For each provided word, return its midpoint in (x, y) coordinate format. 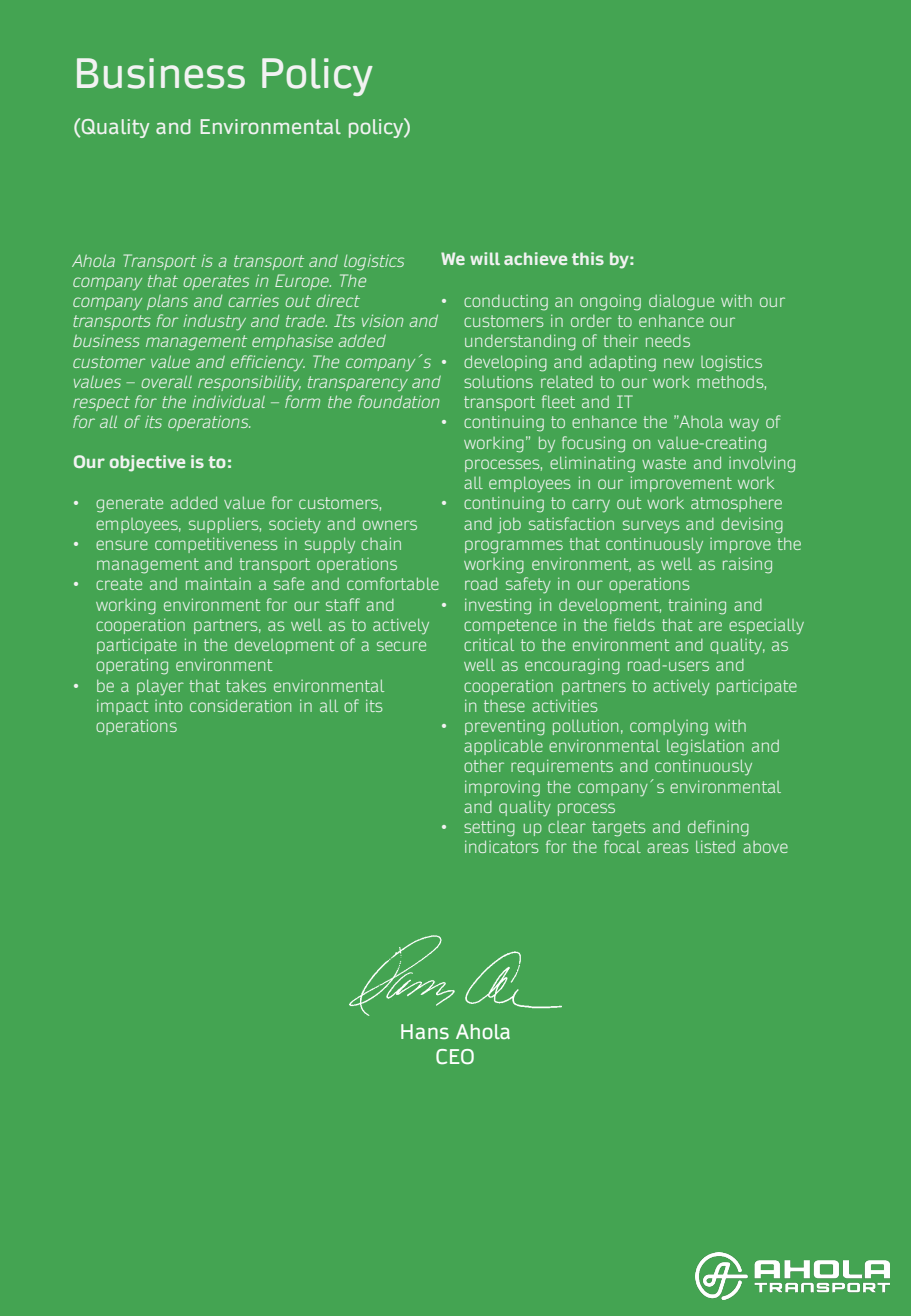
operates (216, 282)
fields (634, 624)
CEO (455, 1057)
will (485, 258)
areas (668, 848)
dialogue (681, 302)
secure (401, 646)
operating (132, 666)
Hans (425, 1031)
